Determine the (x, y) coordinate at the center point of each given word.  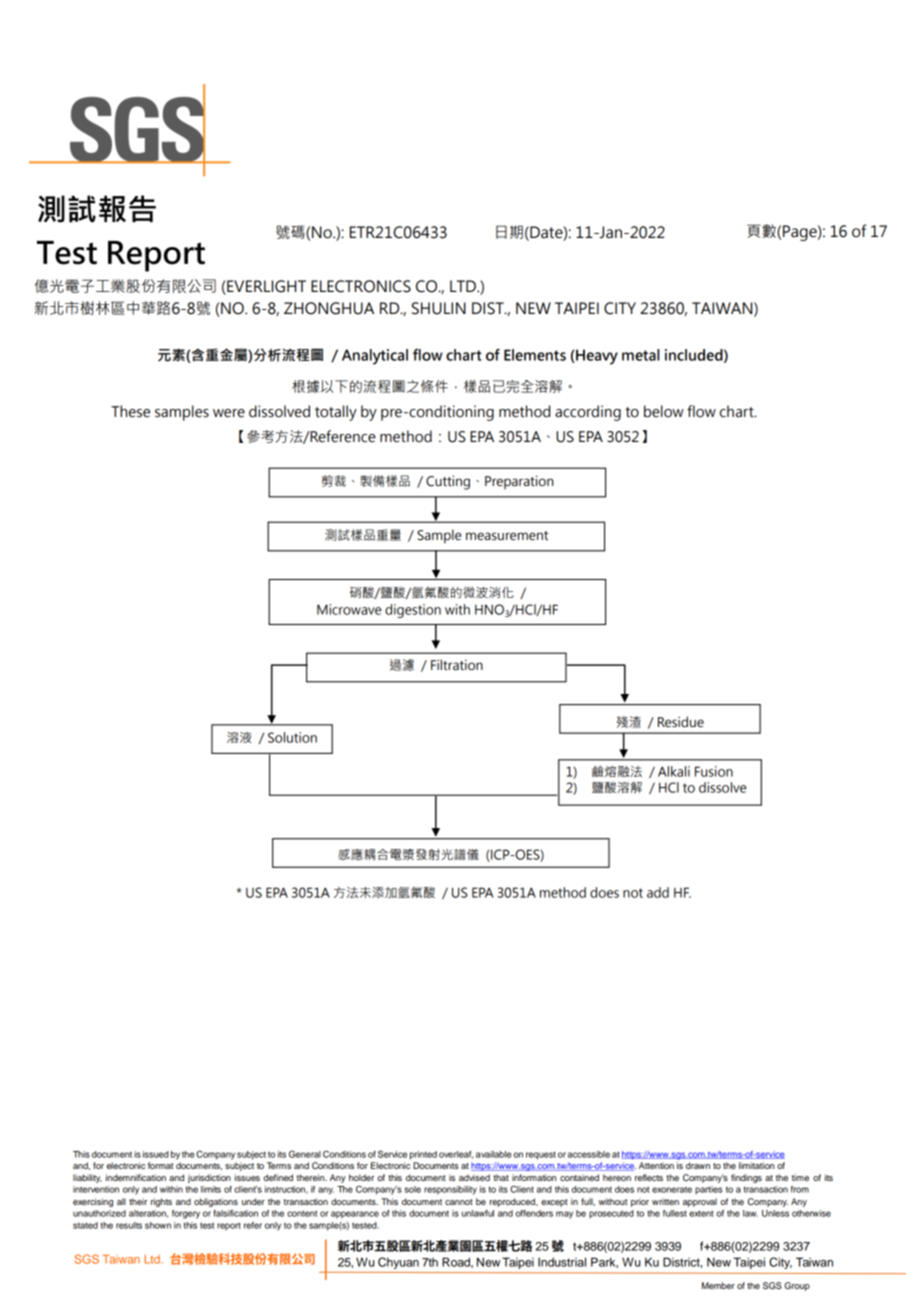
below (664, 411)
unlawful (478, 1213)
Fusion (714, 771)
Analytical (375, 357)
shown (158, 1225)
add (658, 892)
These (130, 411)
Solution (292, 737)
